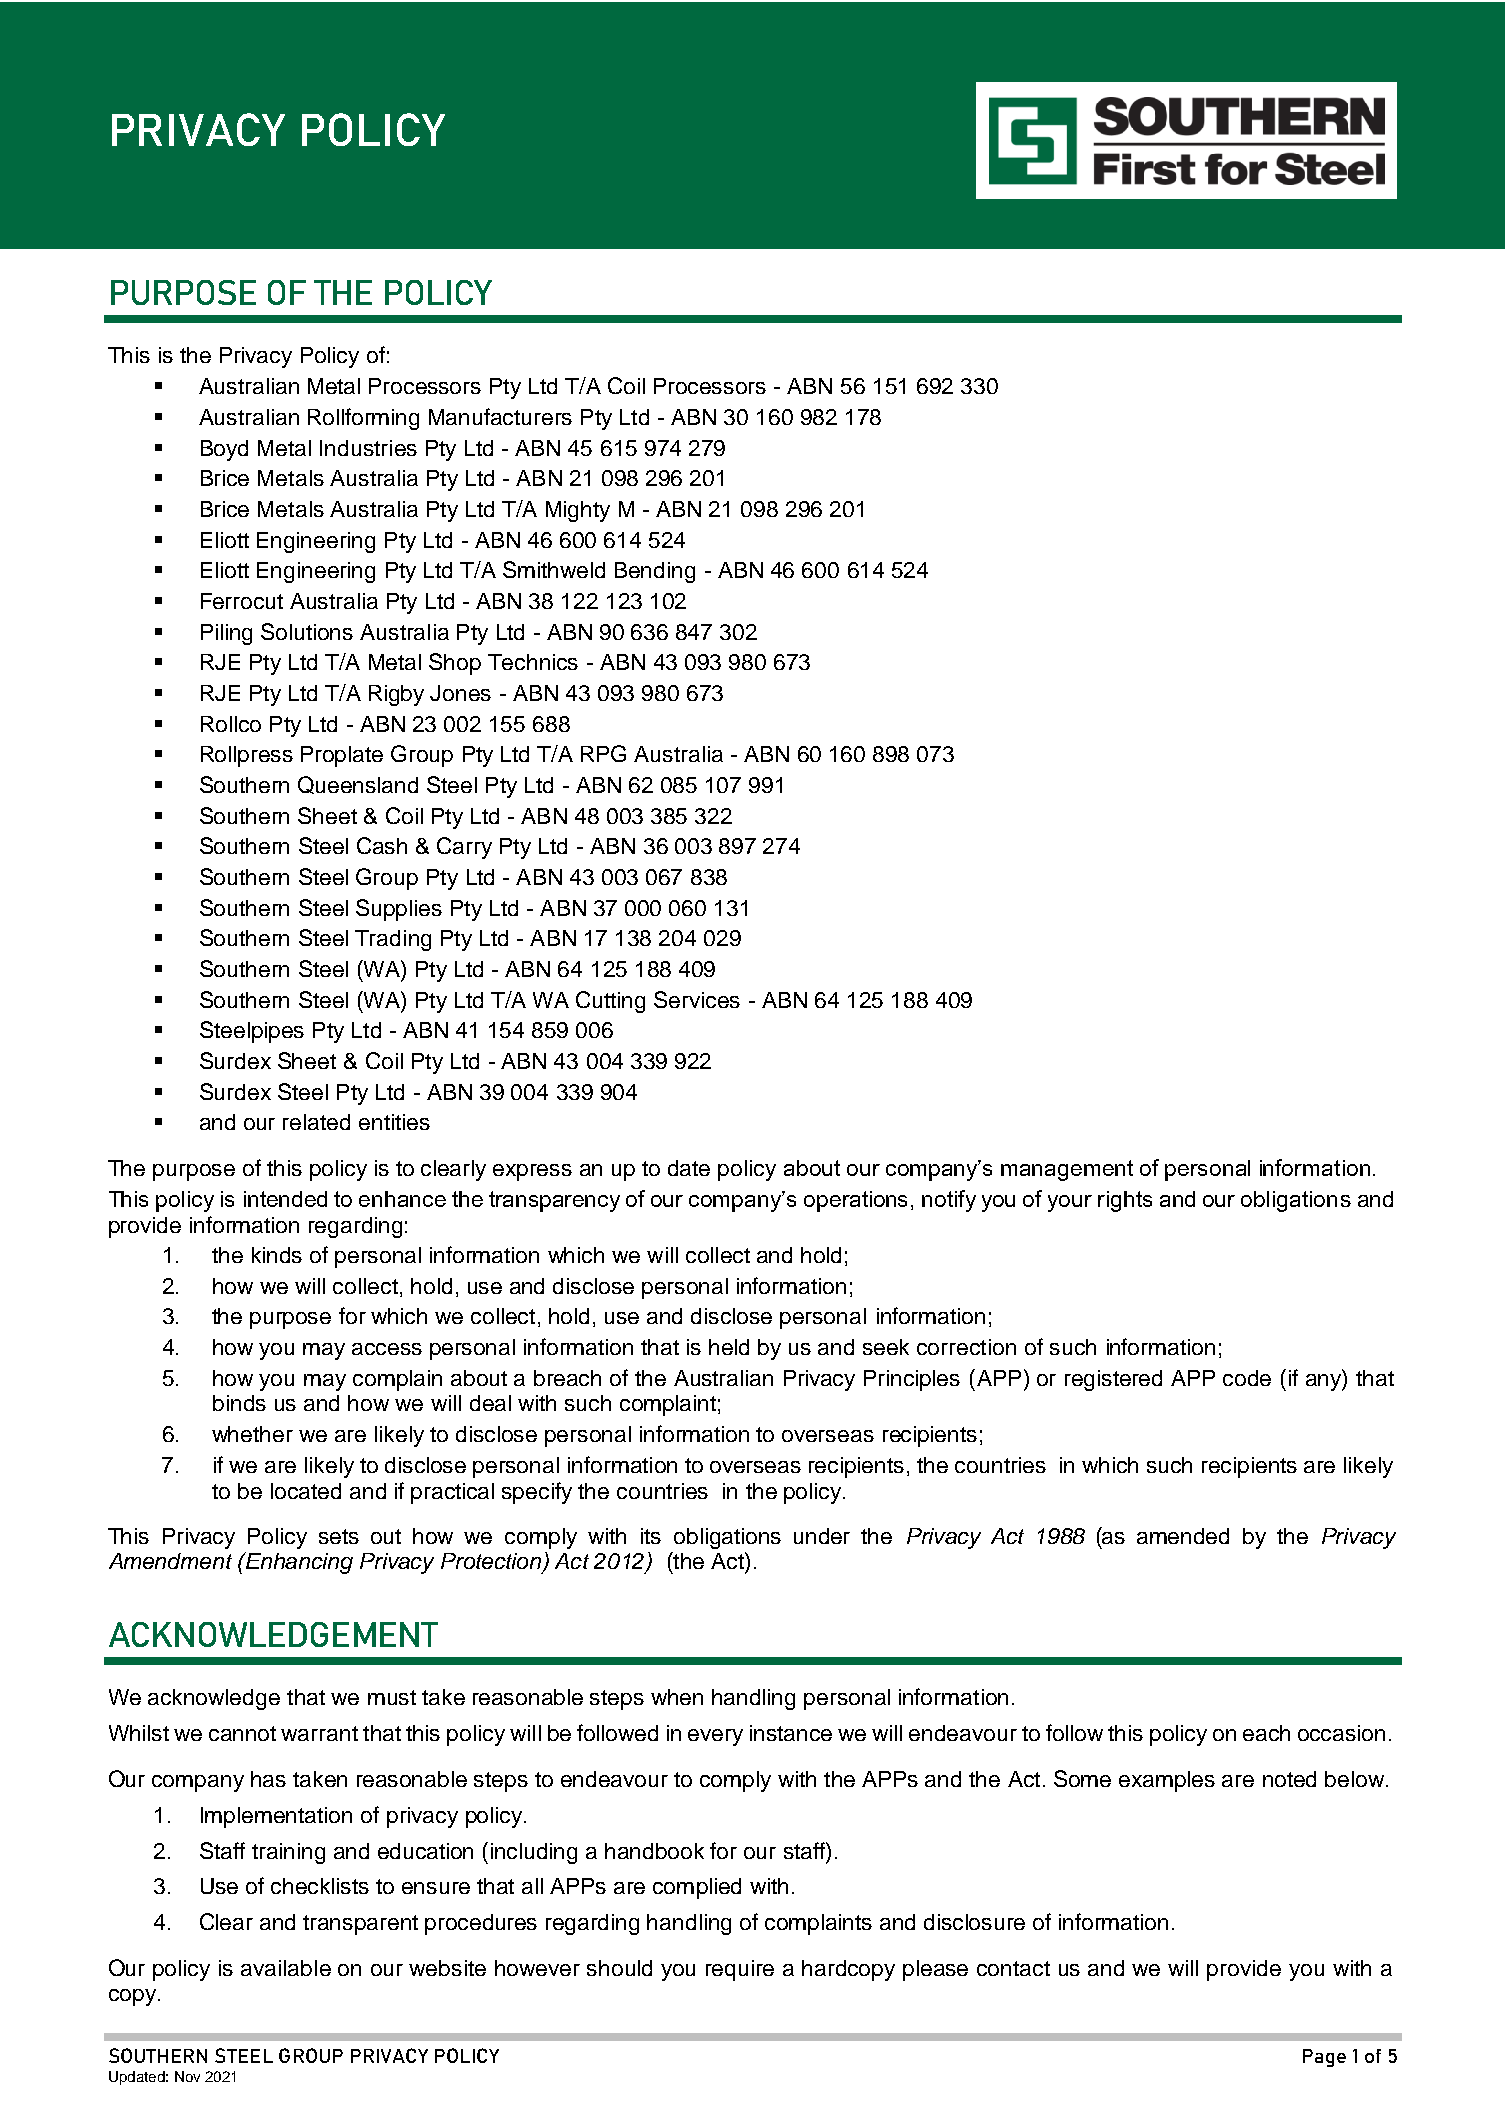 The width and height of the page is (1505, 2128). I want to click on Boyd, so click(224, 450).
